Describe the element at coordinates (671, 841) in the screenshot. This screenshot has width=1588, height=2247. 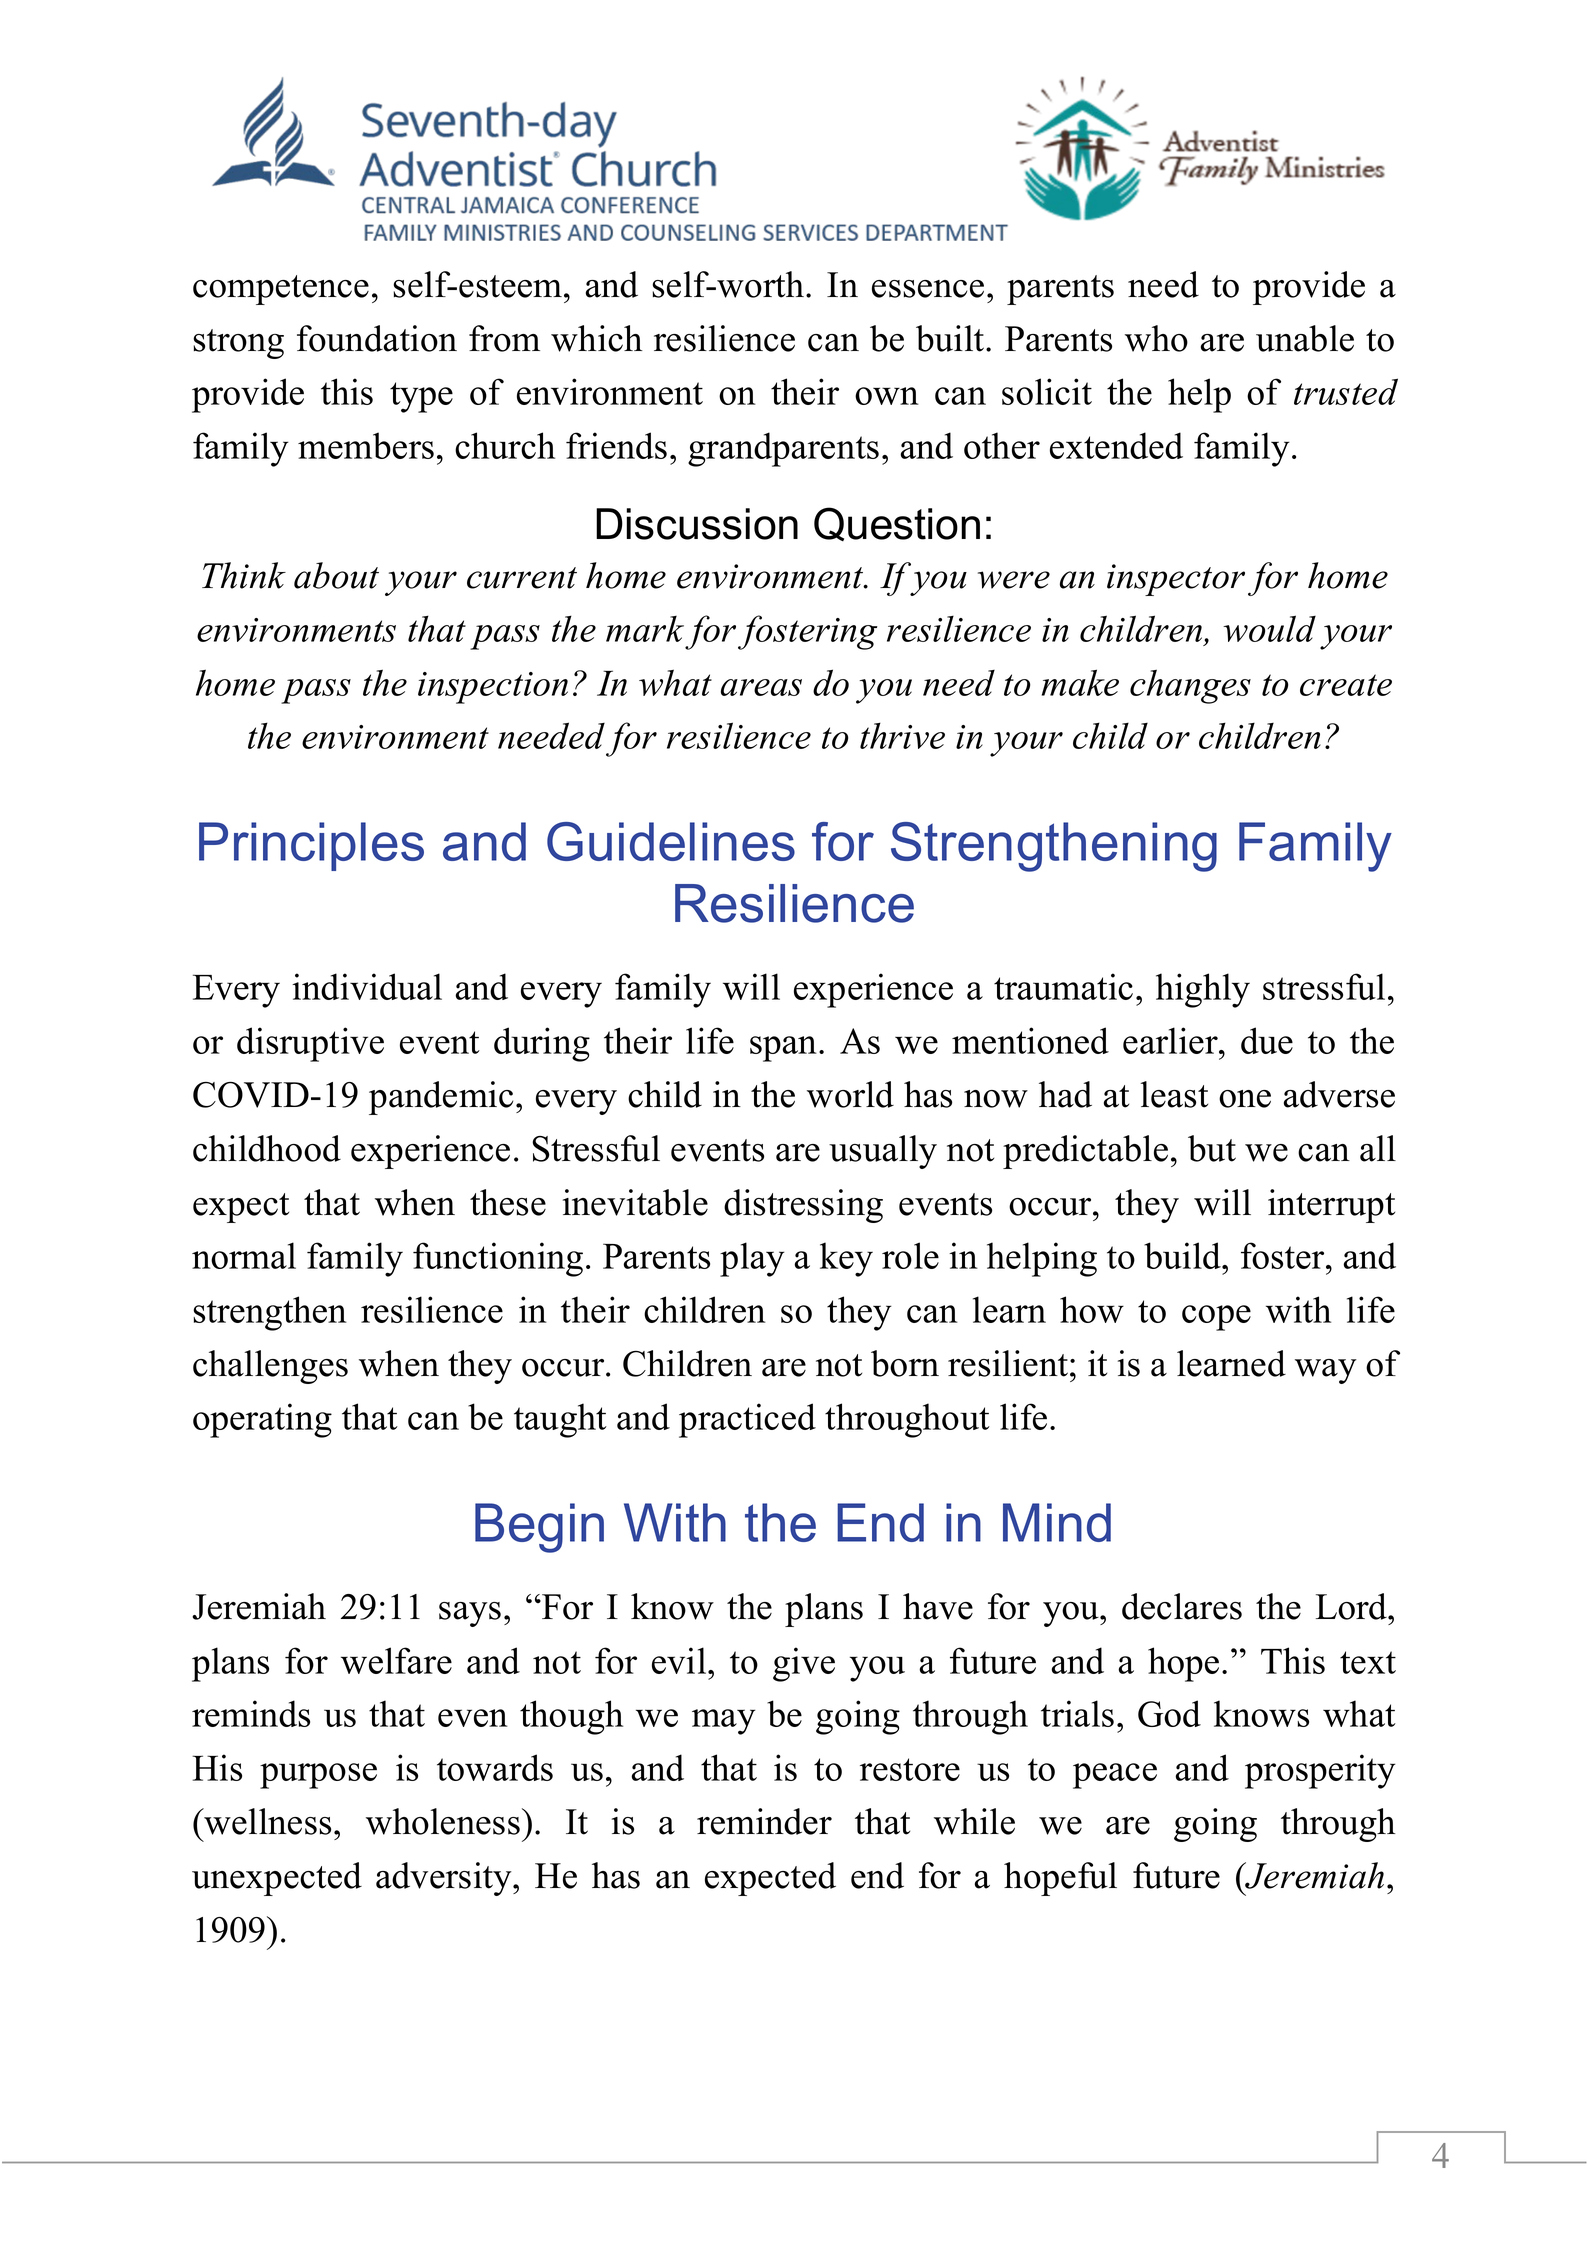
I see `Guidelines` at that location.
